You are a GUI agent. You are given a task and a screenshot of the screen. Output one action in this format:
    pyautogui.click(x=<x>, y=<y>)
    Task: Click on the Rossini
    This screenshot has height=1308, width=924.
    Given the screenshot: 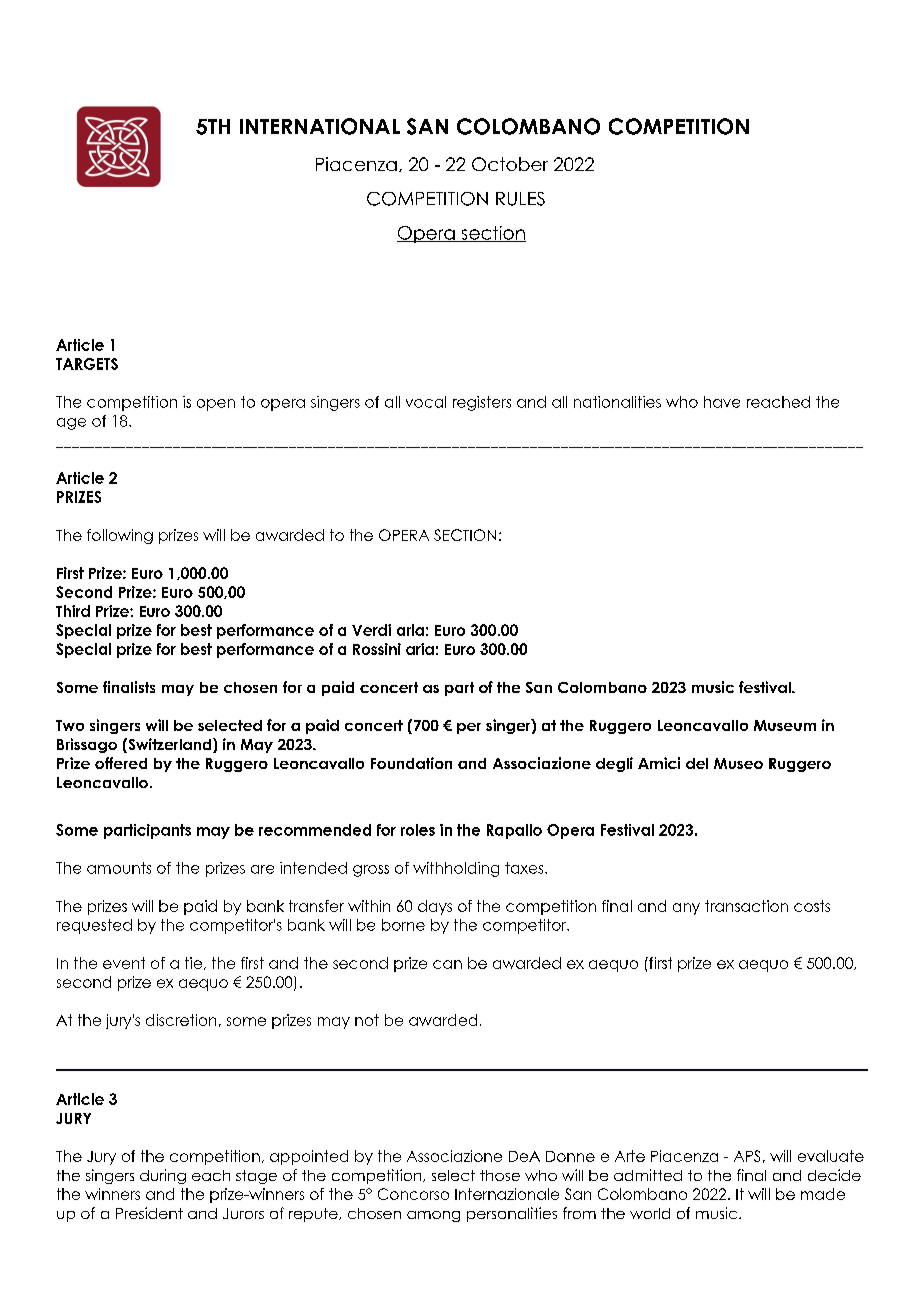 What is the action you would take?
    pyautogui.click(x=377, y=649)
